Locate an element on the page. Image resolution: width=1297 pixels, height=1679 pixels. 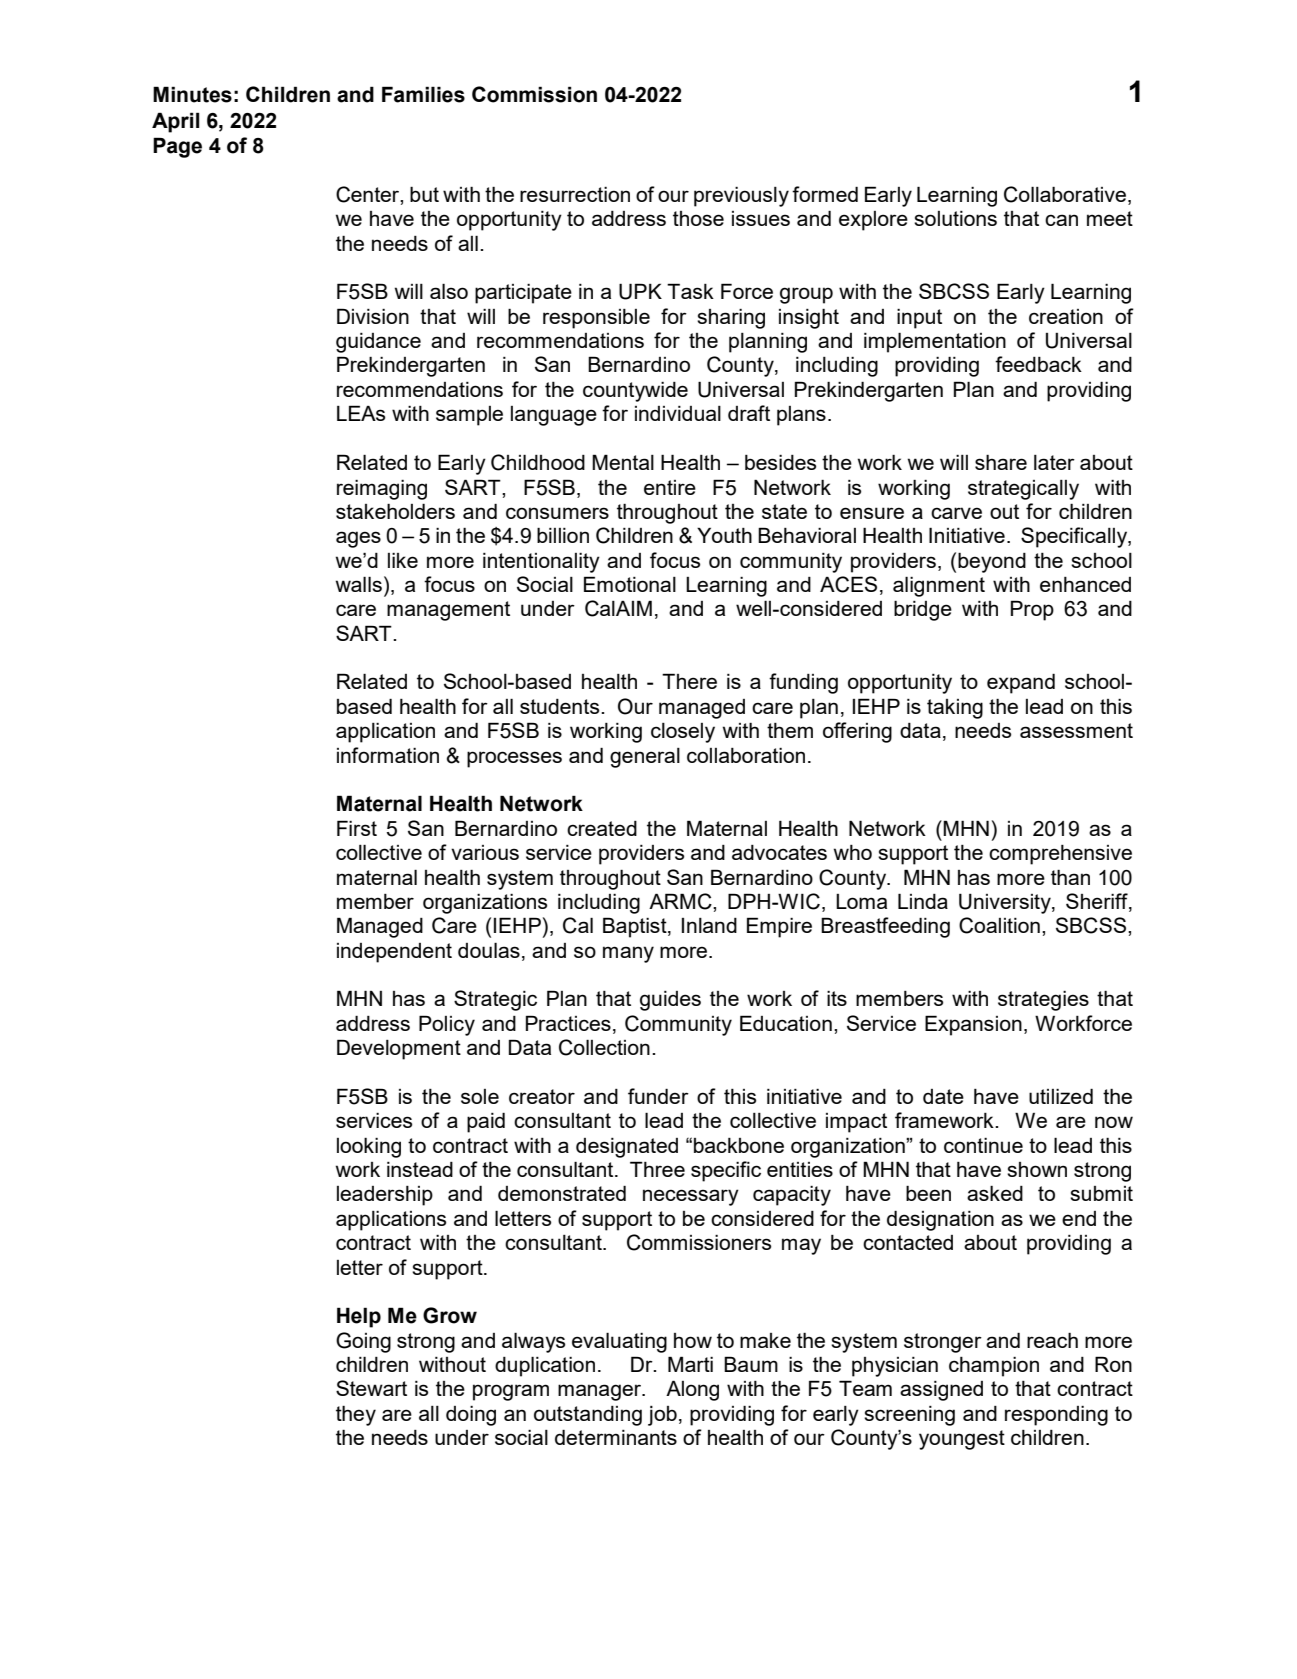
Minutes is located at coordinates (192, 94).
